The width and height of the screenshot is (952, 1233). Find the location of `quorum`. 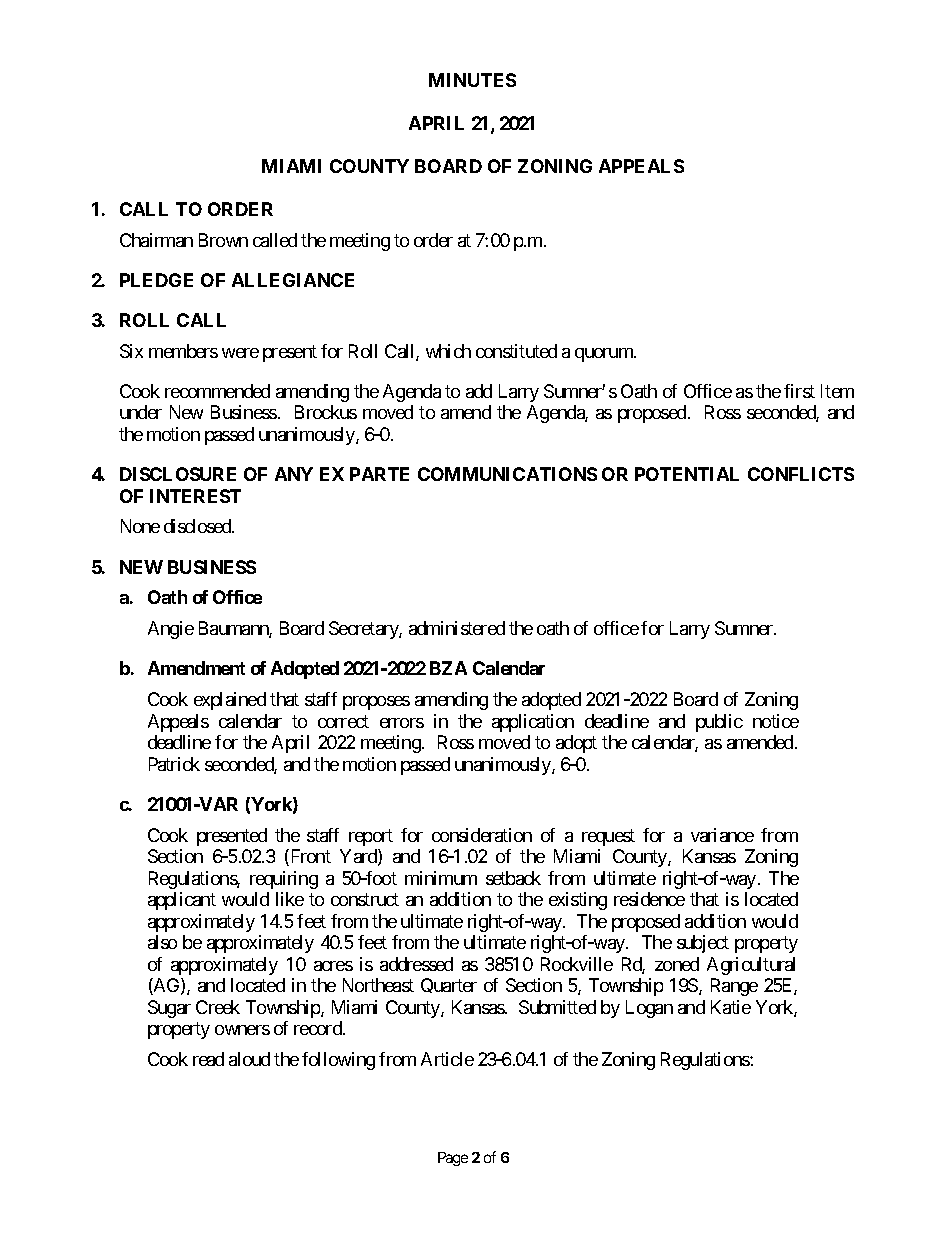

quorum is located at coordinates (605, 355).
